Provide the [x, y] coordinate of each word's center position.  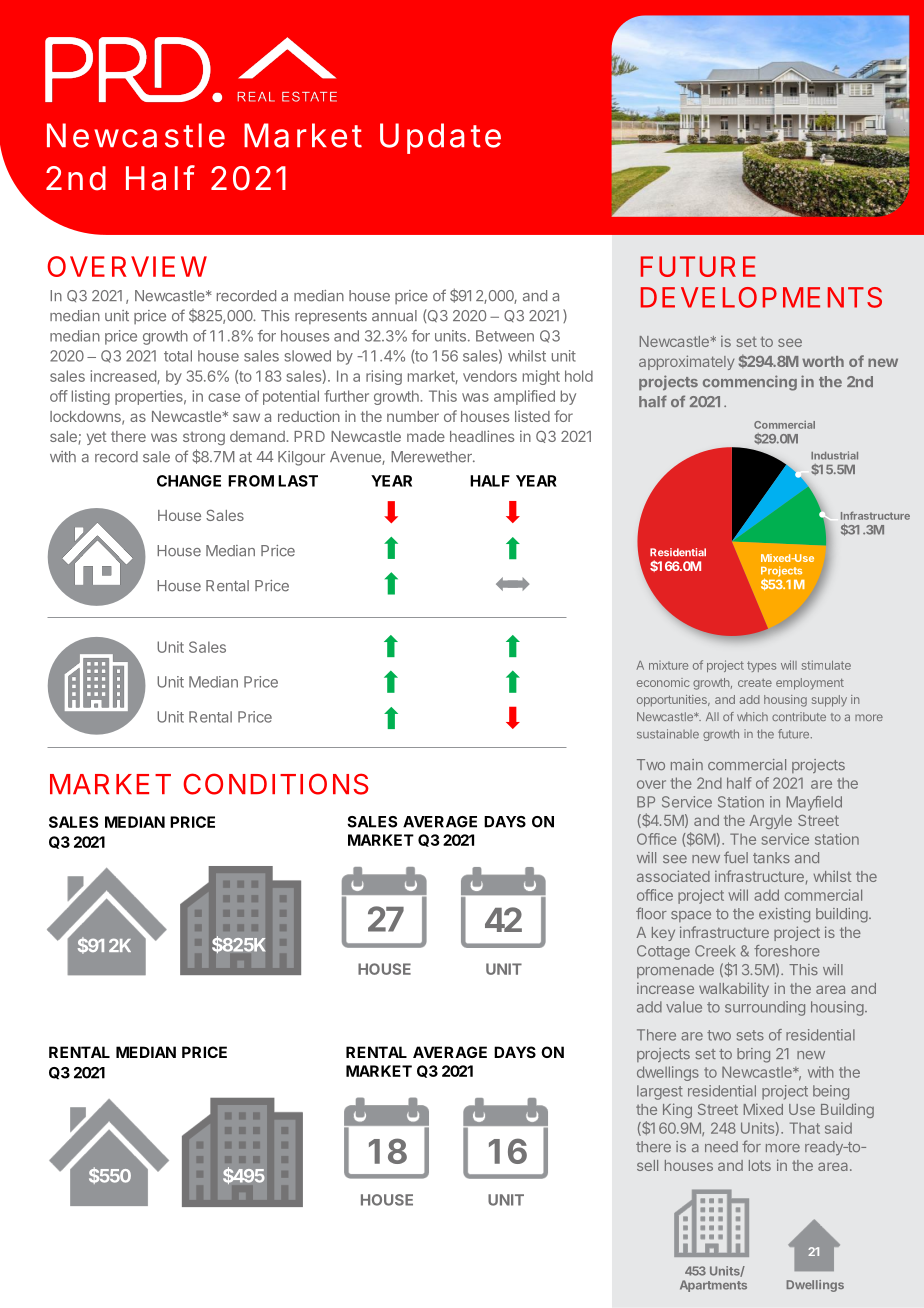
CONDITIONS [276, 784]
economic [663, 682]
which [752, 716]
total [178, 356]
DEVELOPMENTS [761, 297]
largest [660, 1092]
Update [440, 138]
